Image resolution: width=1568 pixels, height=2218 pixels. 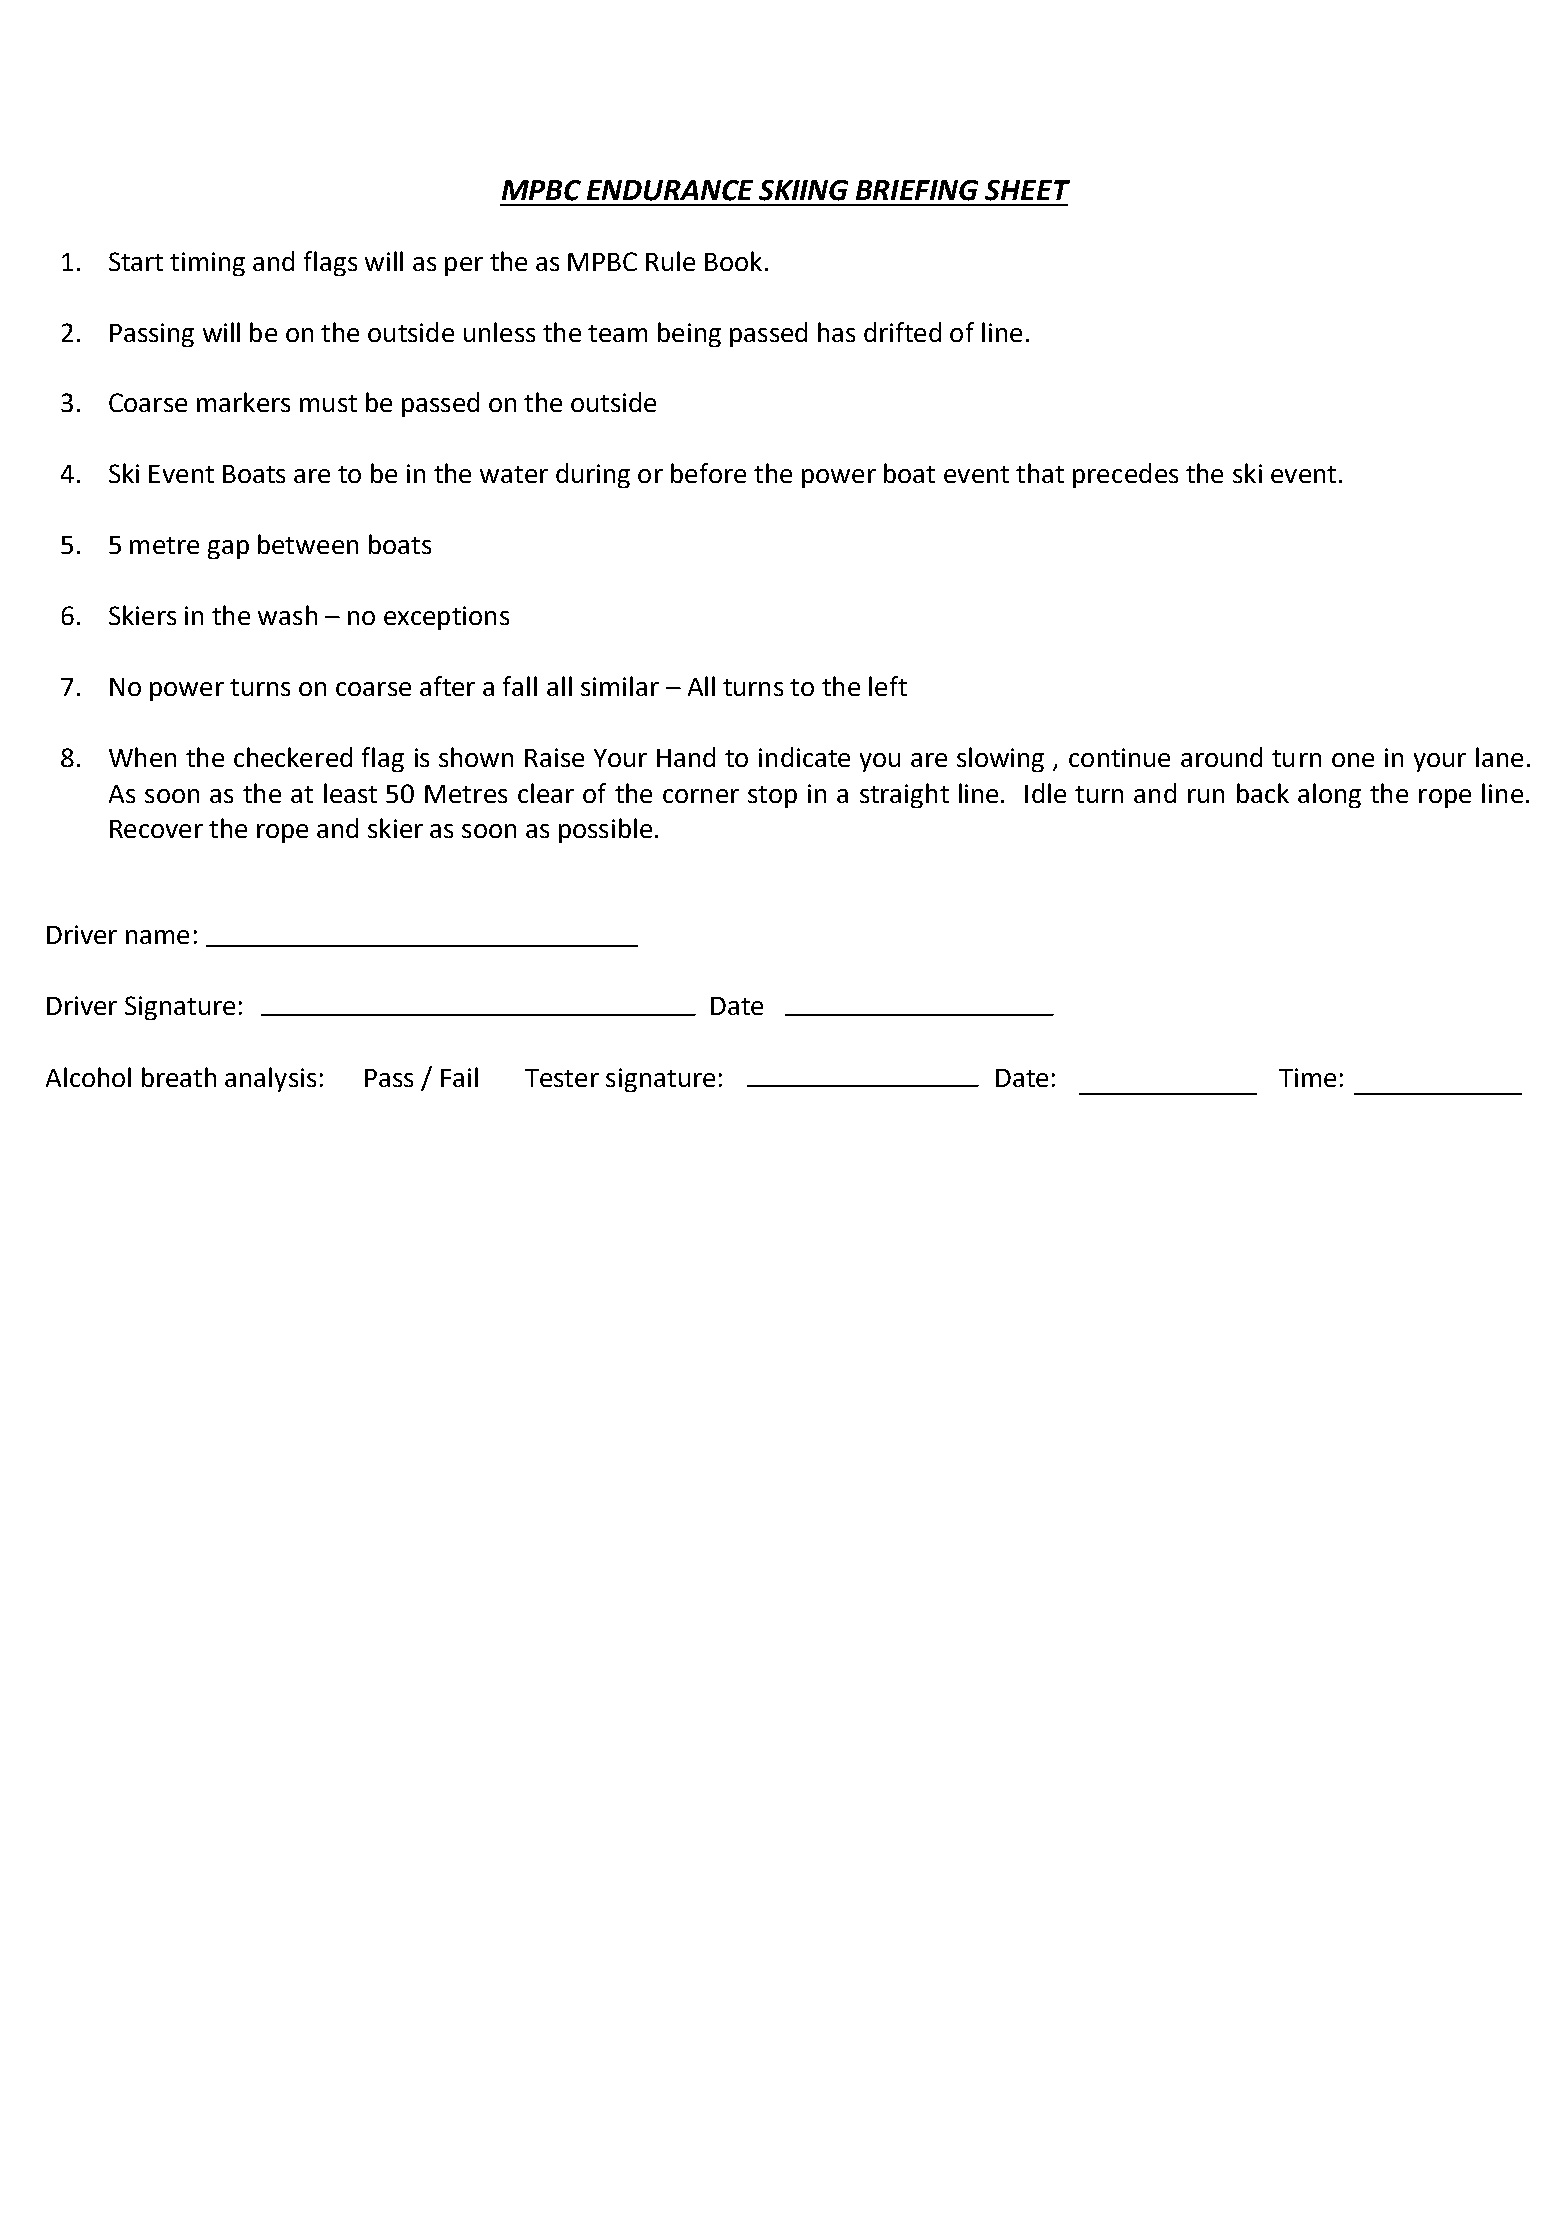 I want to click on precedes, so click(x=1125, y=475).
